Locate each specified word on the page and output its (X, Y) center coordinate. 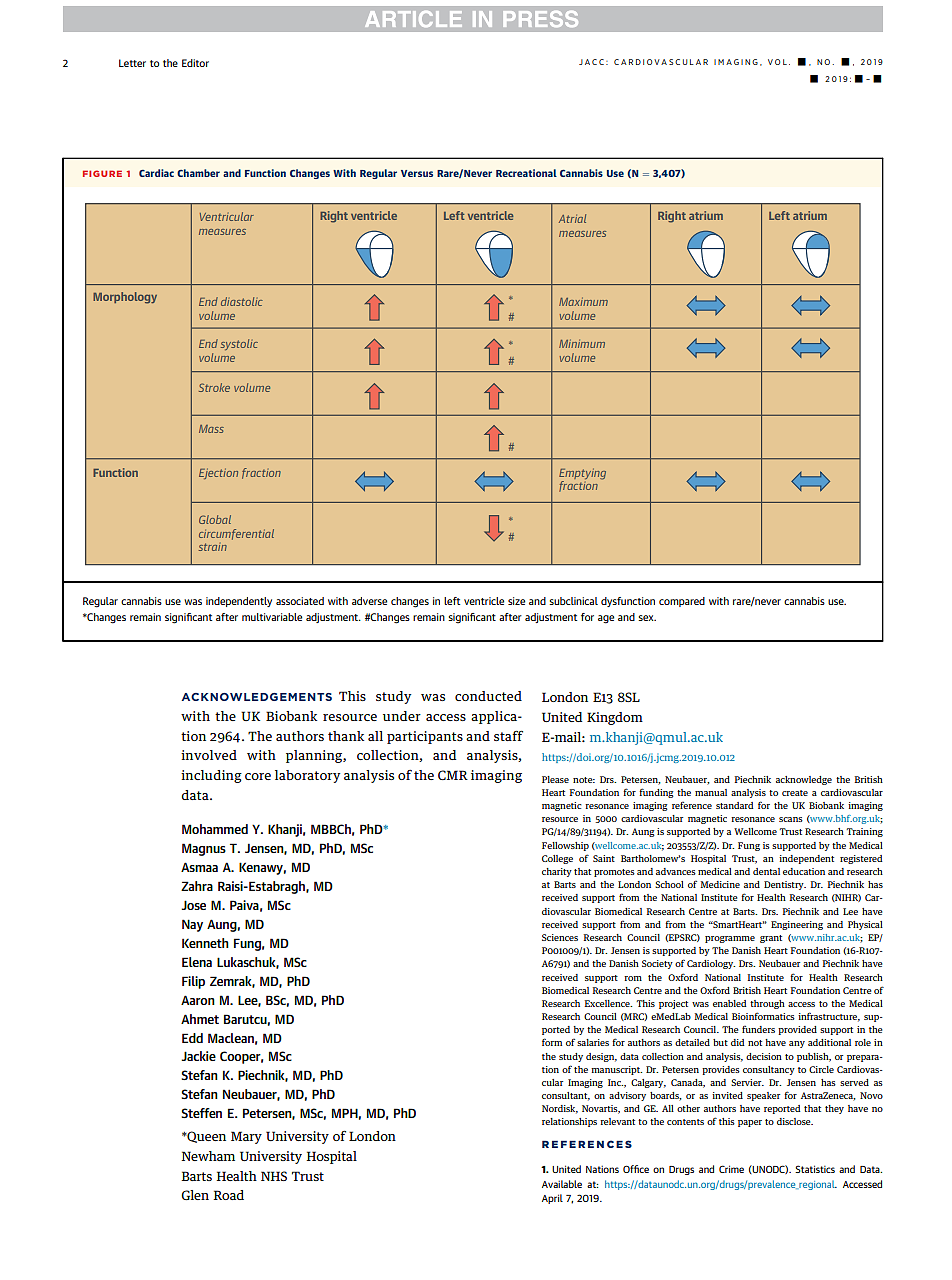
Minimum (582, 343)
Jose (193, 905)
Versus (417, 173)
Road (228, 1195)
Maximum (583, 301)
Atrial (572, 218)
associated (300, 601)
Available (562, 1184)
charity (557, 872)
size (516, 601)
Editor (195, 63)
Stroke (214, 387)
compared (682, 602)
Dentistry (785, 885)
